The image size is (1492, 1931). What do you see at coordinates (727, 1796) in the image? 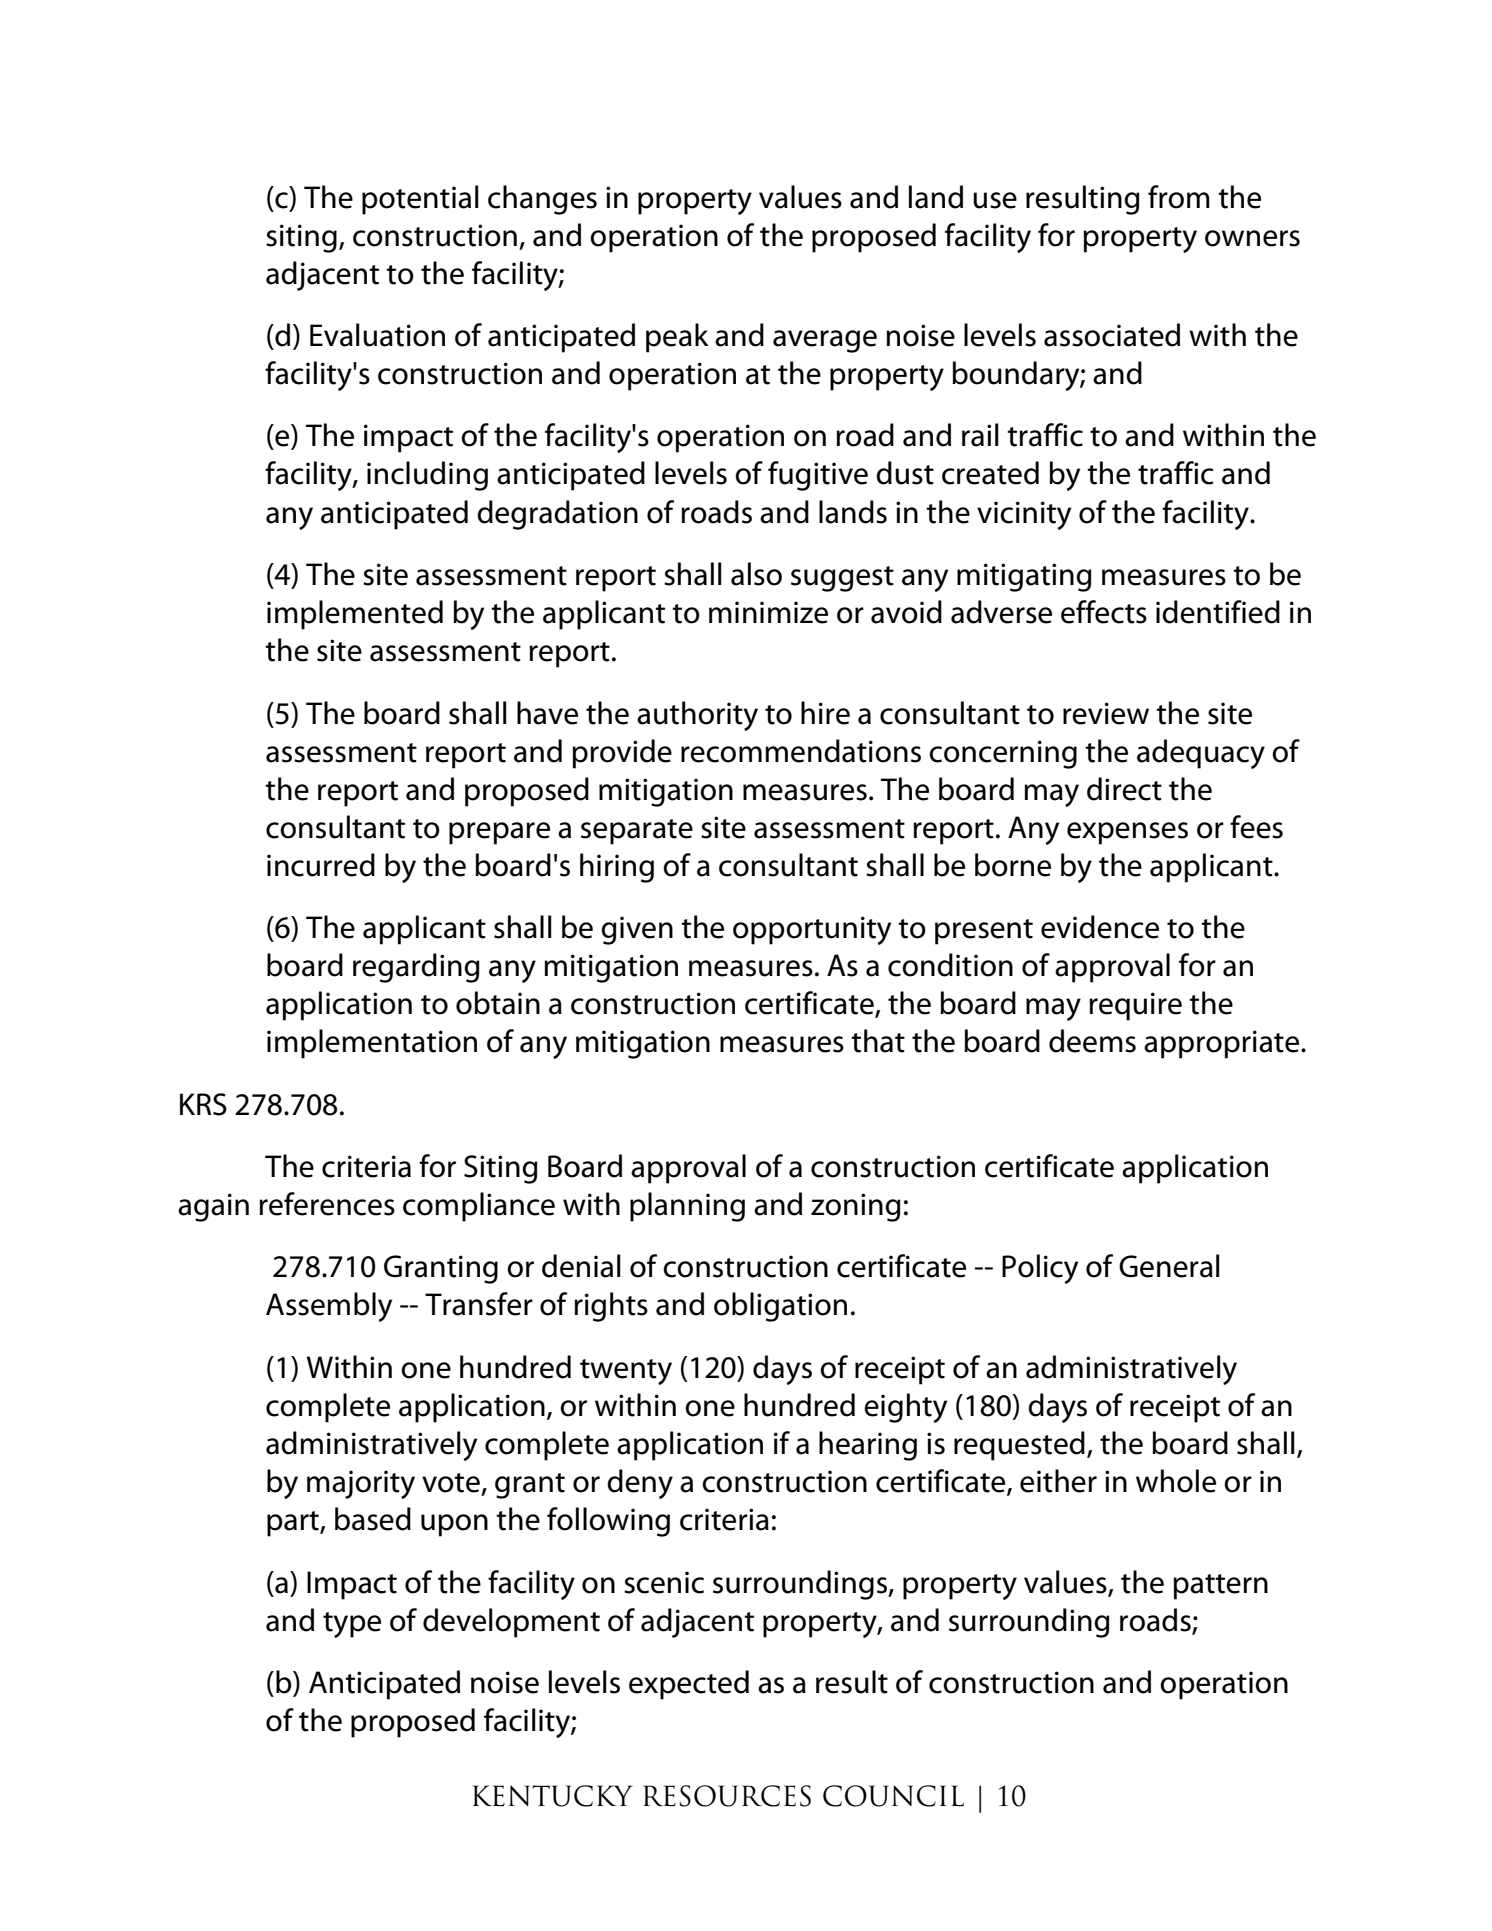
I see `RESOURCES` at bounding box center [727, 1796].
